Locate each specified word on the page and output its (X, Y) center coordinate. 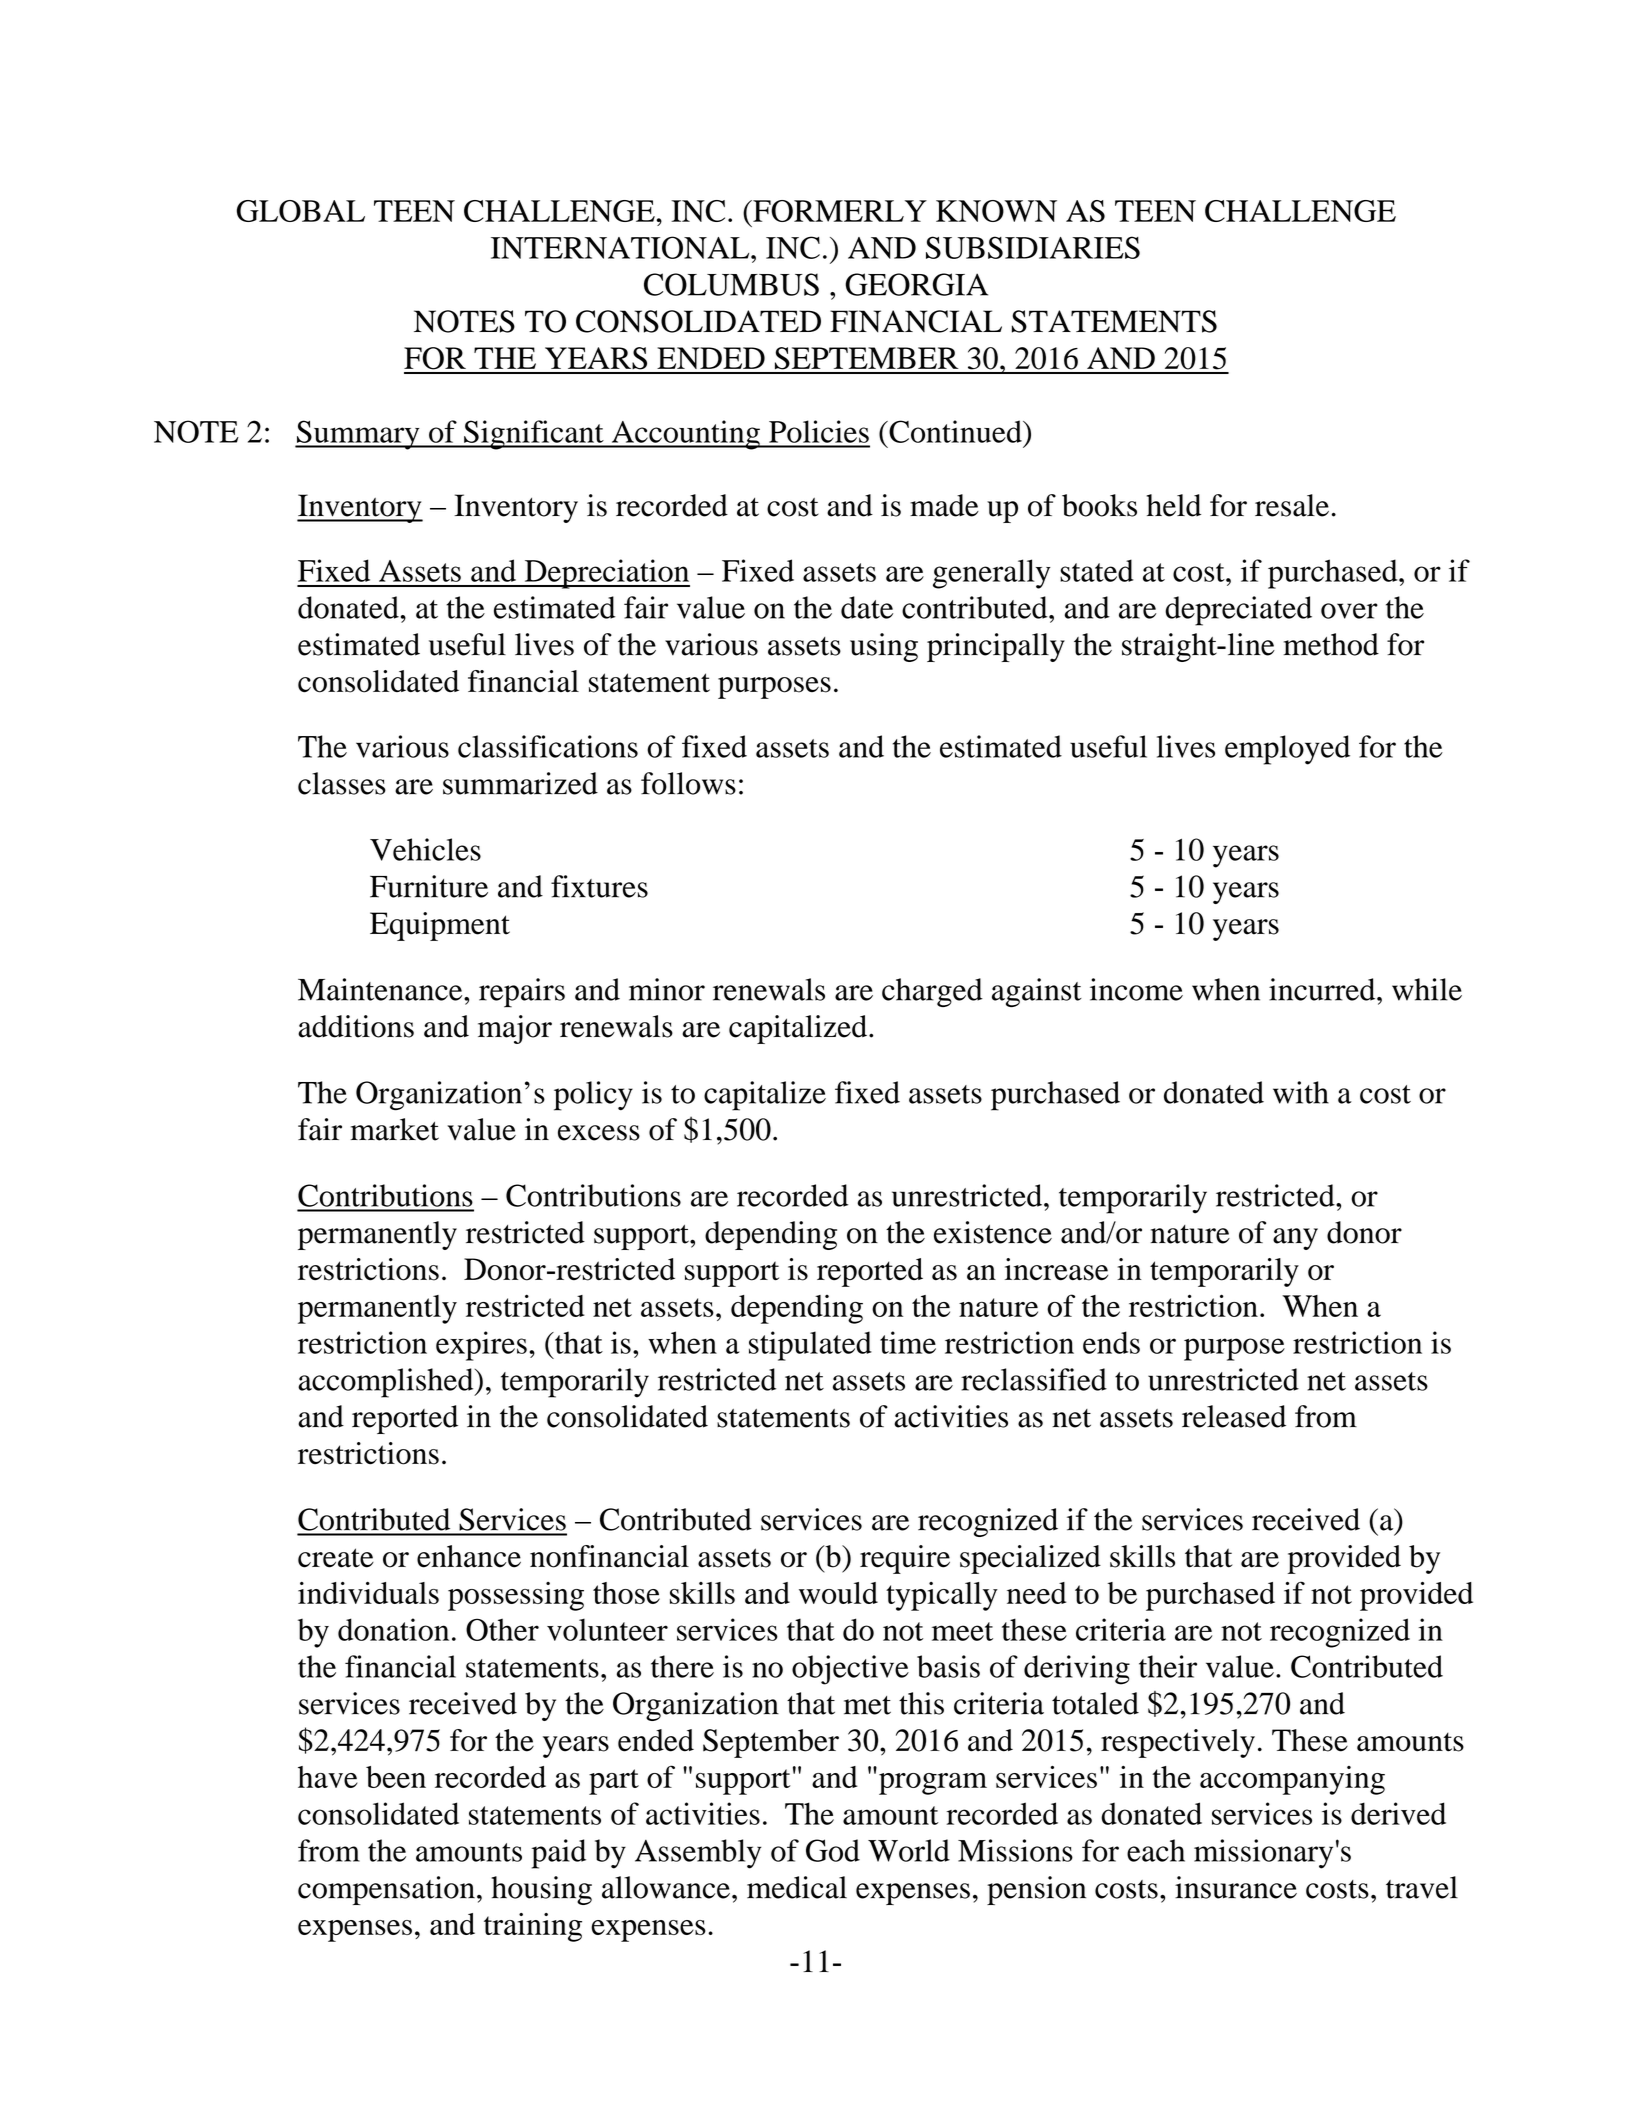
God (833, 1850)
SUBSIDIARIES (1033, 247)
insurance (1236, 1887)
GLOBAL (301, 211)
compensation (386, 1890)
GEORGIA (916, 284)
